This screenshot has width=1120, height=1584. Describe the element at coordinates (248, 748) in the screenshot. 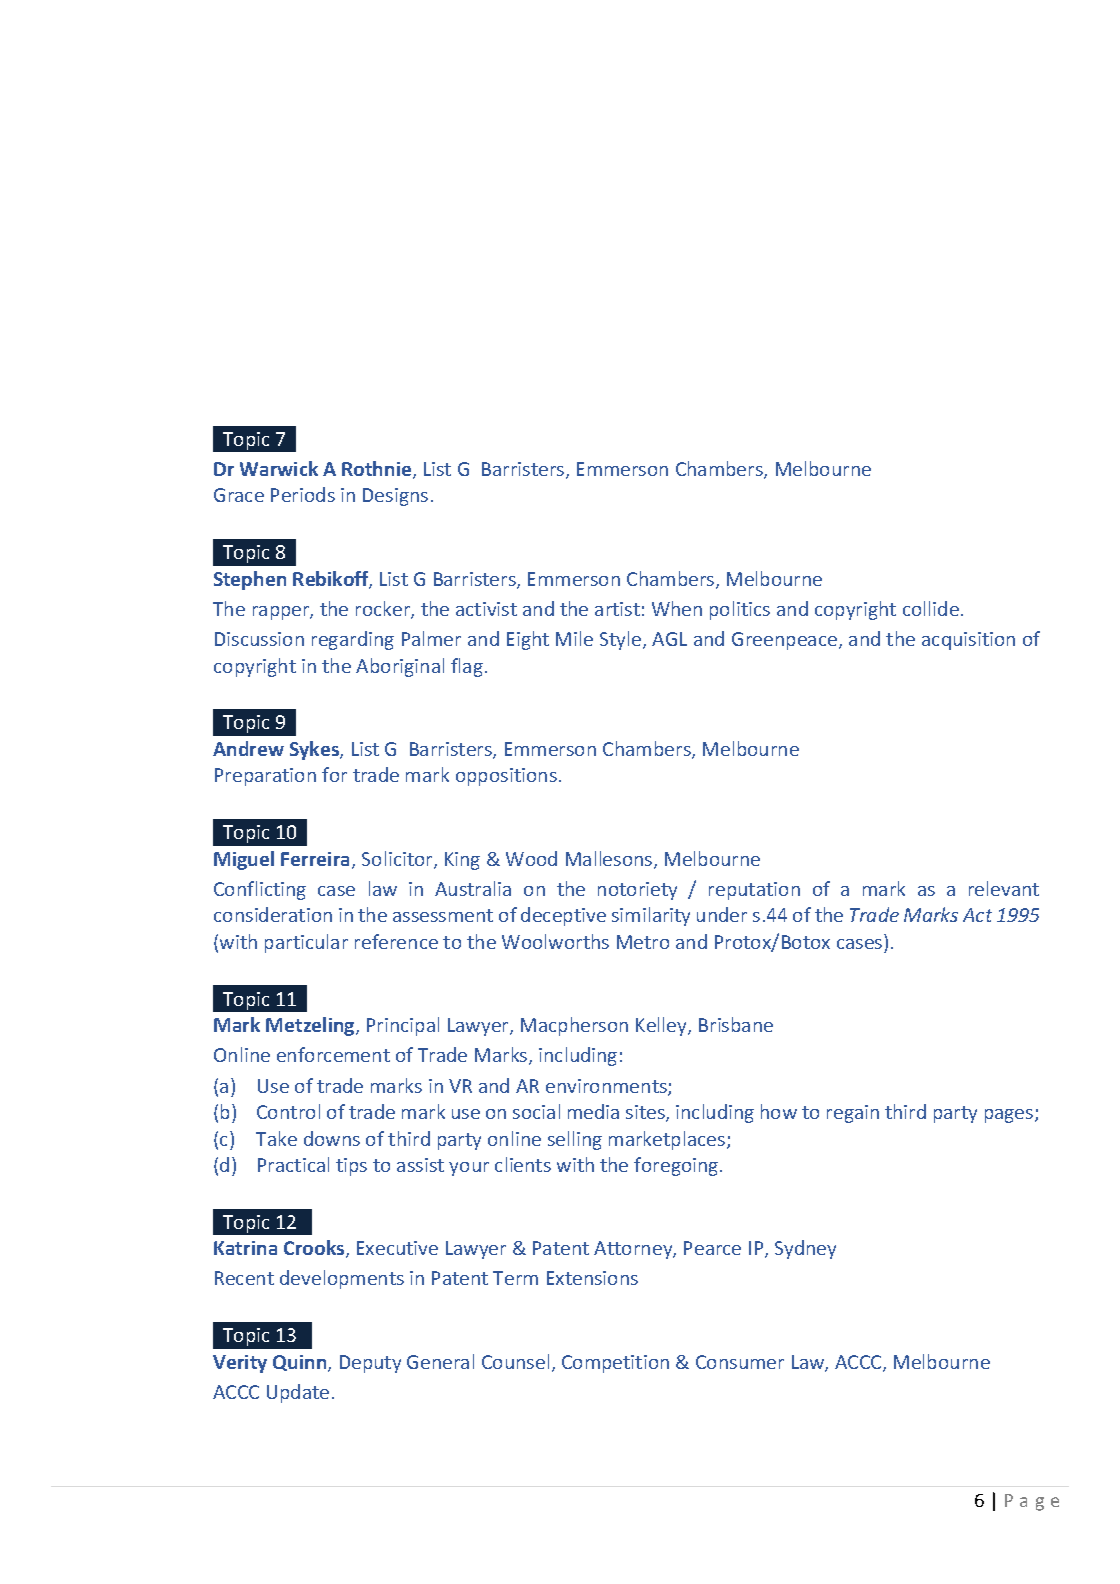

I see `Andrew` at that location.
